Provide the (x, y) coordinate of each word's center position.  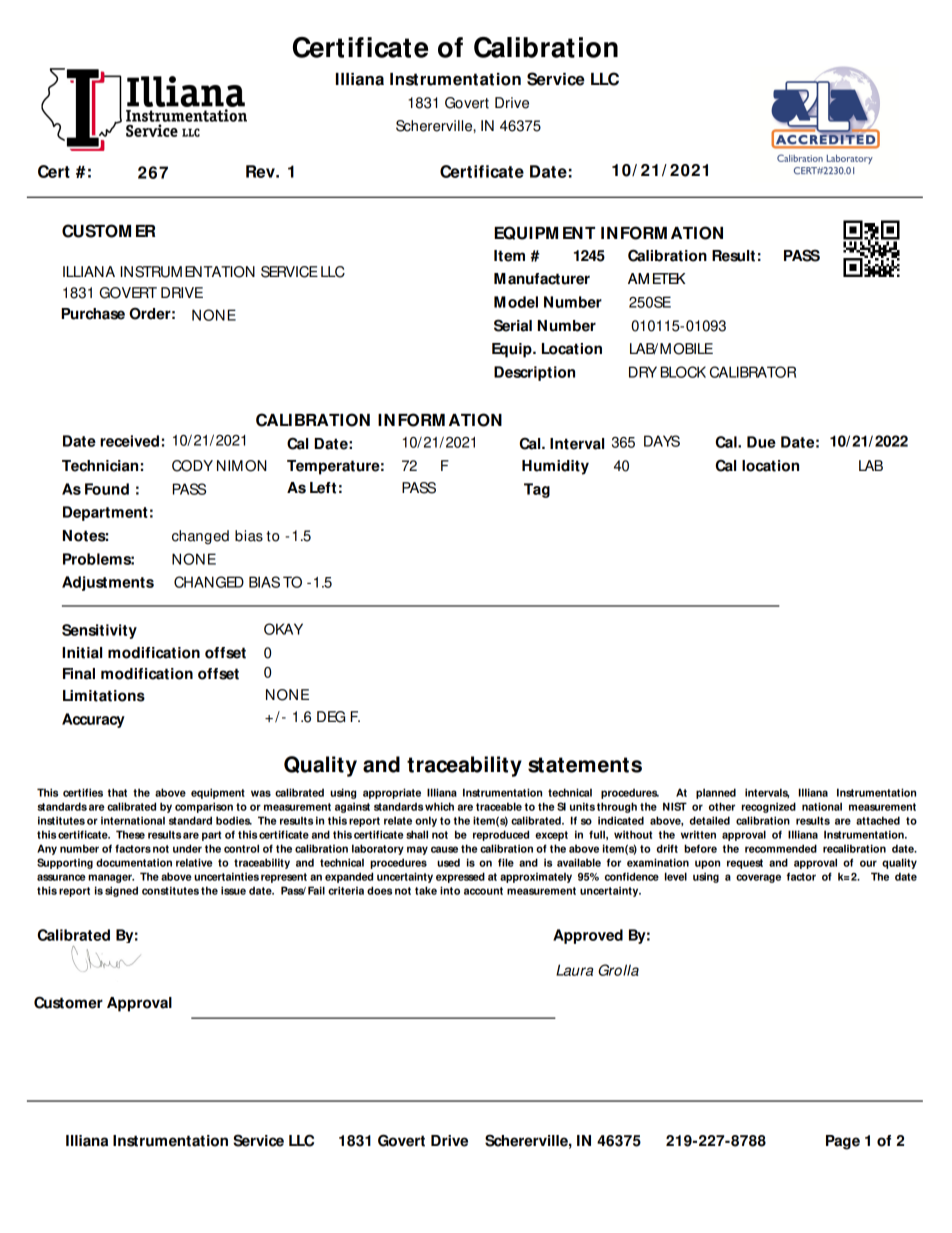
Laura (574, 970)
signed (121, 891)
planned (716, 793)
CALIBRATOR (753, 372)
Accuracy (93, 720)
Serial (513, 325)
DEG (331, 717)
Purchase (93, 314)
